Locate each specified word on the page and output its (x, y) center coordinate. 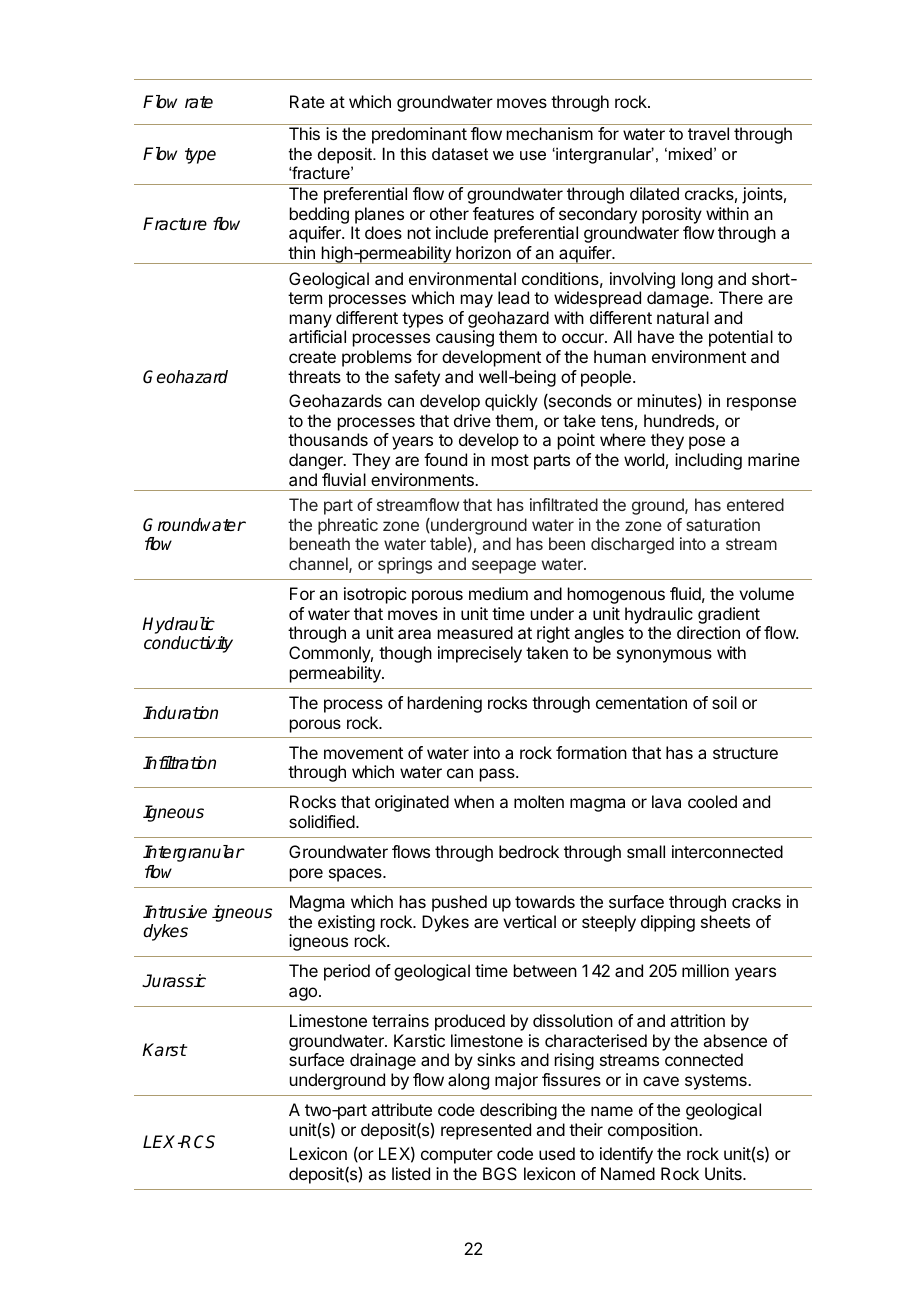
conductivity (188, 644)
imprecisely (480, 654)
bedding (319, 215)
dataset (460, 154)
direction (708, 632)
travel (708, 133)
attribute (401, 1109)
